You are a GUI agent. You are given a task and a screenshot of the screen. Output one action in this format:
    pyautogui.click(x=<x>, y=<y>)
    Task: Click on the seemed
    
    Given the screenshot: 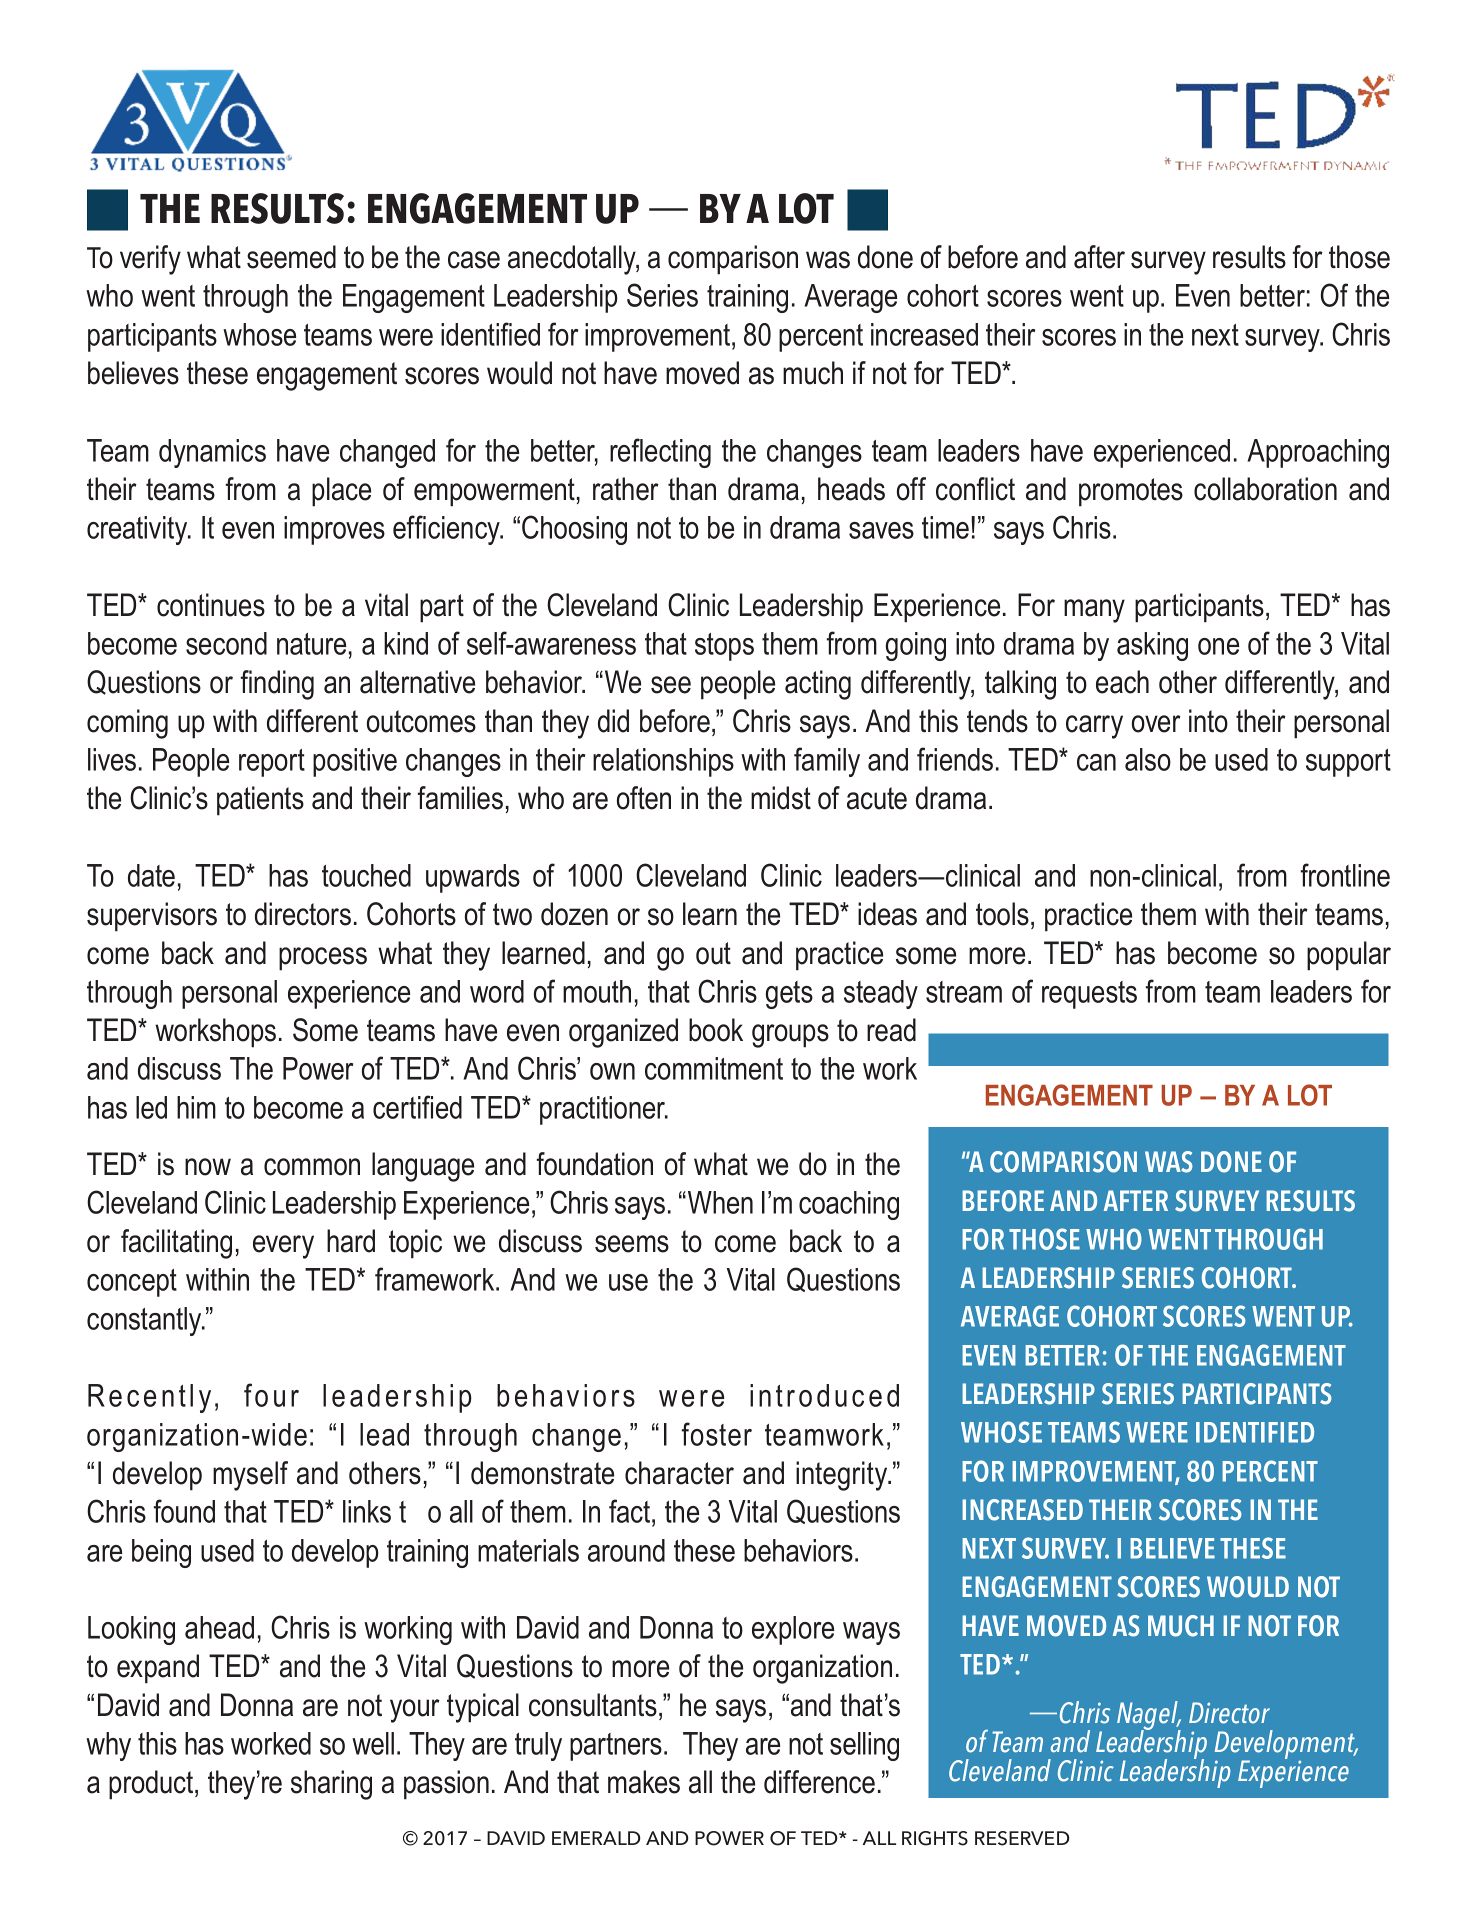 What is the action you would take?
    pyautogui.click(x=291, y=257)
